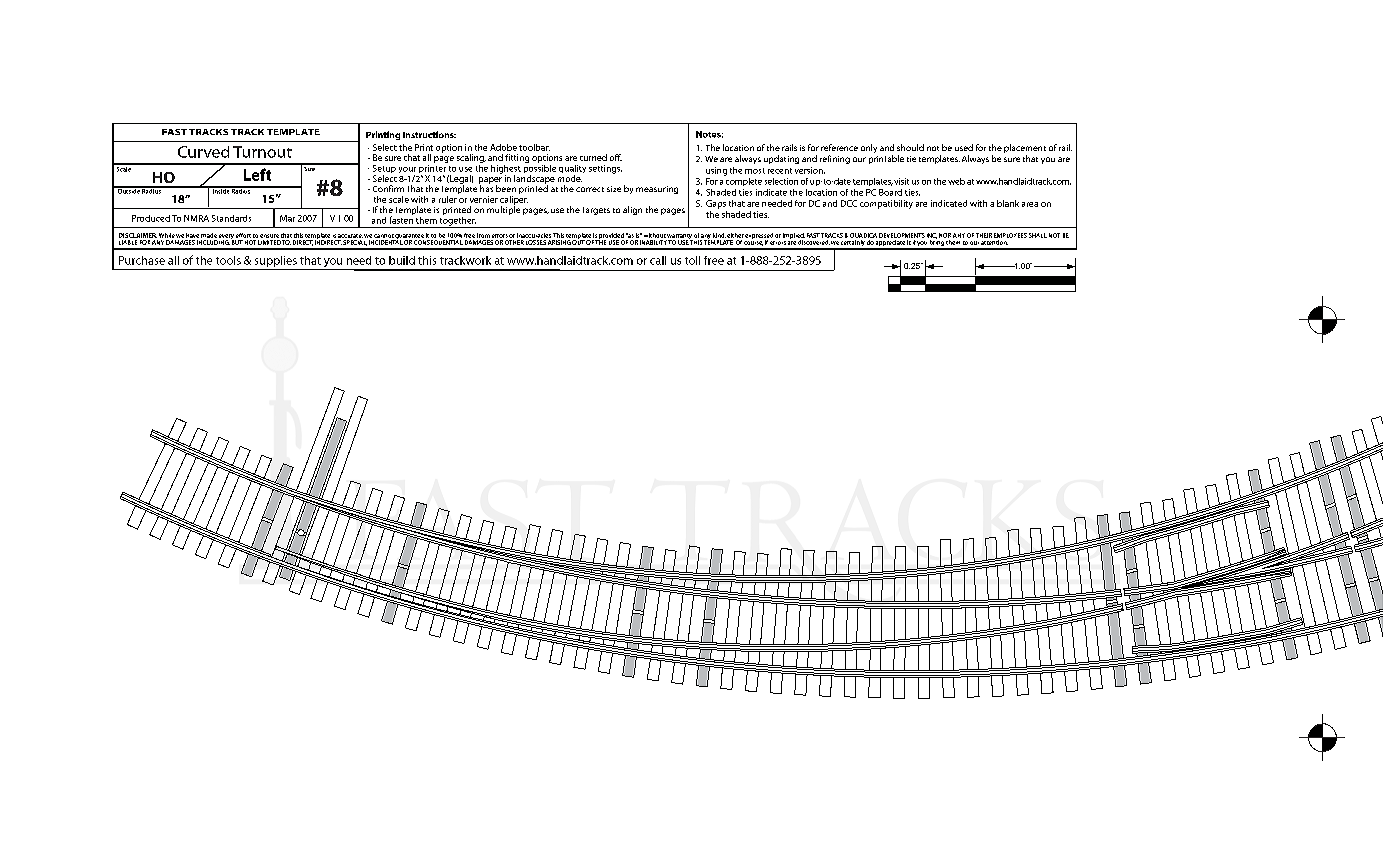 The width and height of the screenshot is (1400, 850). Describe the element at coordinates (243, 235) in the screenshot. I see `effort` at that location.
